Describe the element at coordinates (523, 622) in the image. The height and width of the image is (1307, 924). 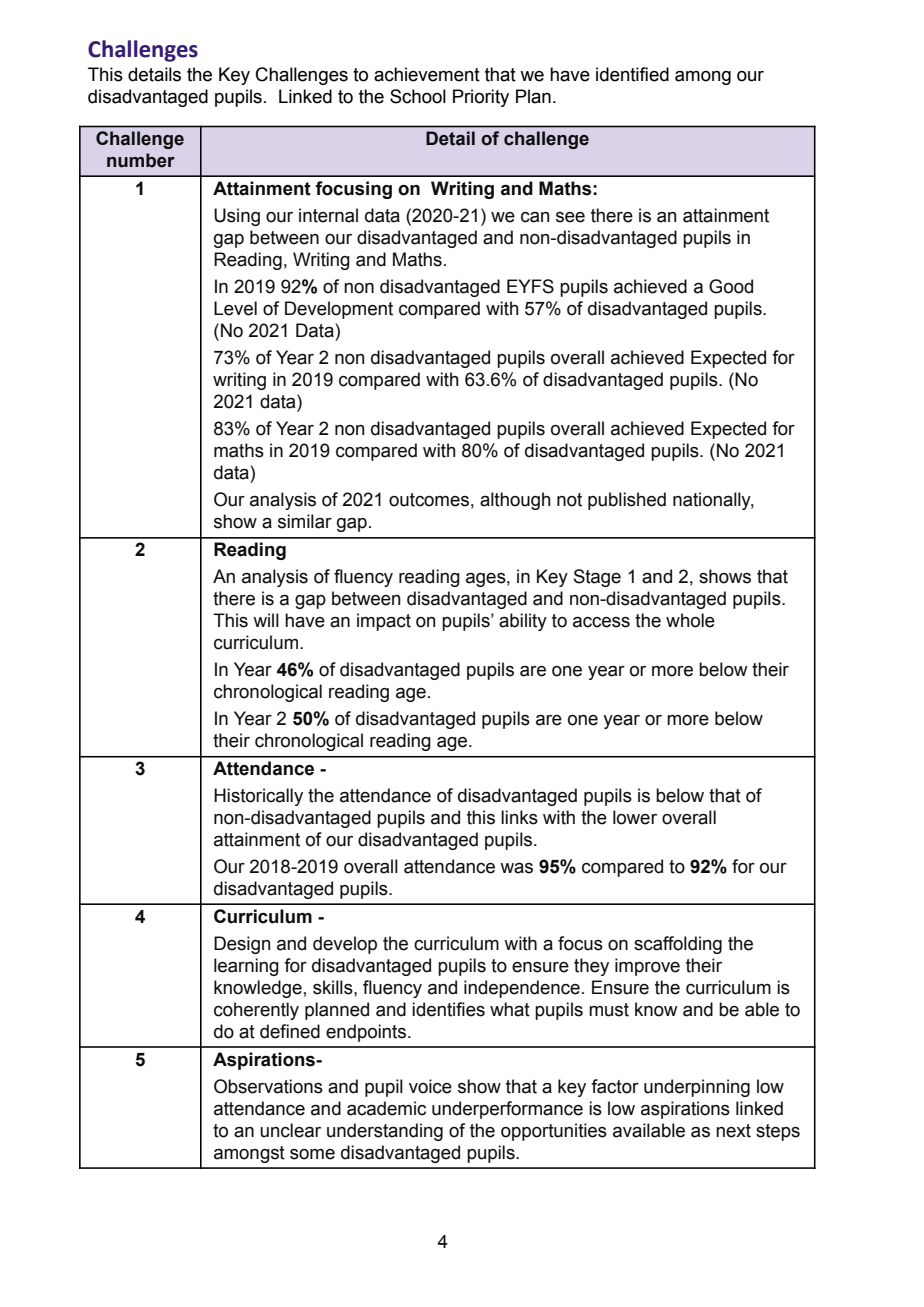
I see `ability` at that location.
